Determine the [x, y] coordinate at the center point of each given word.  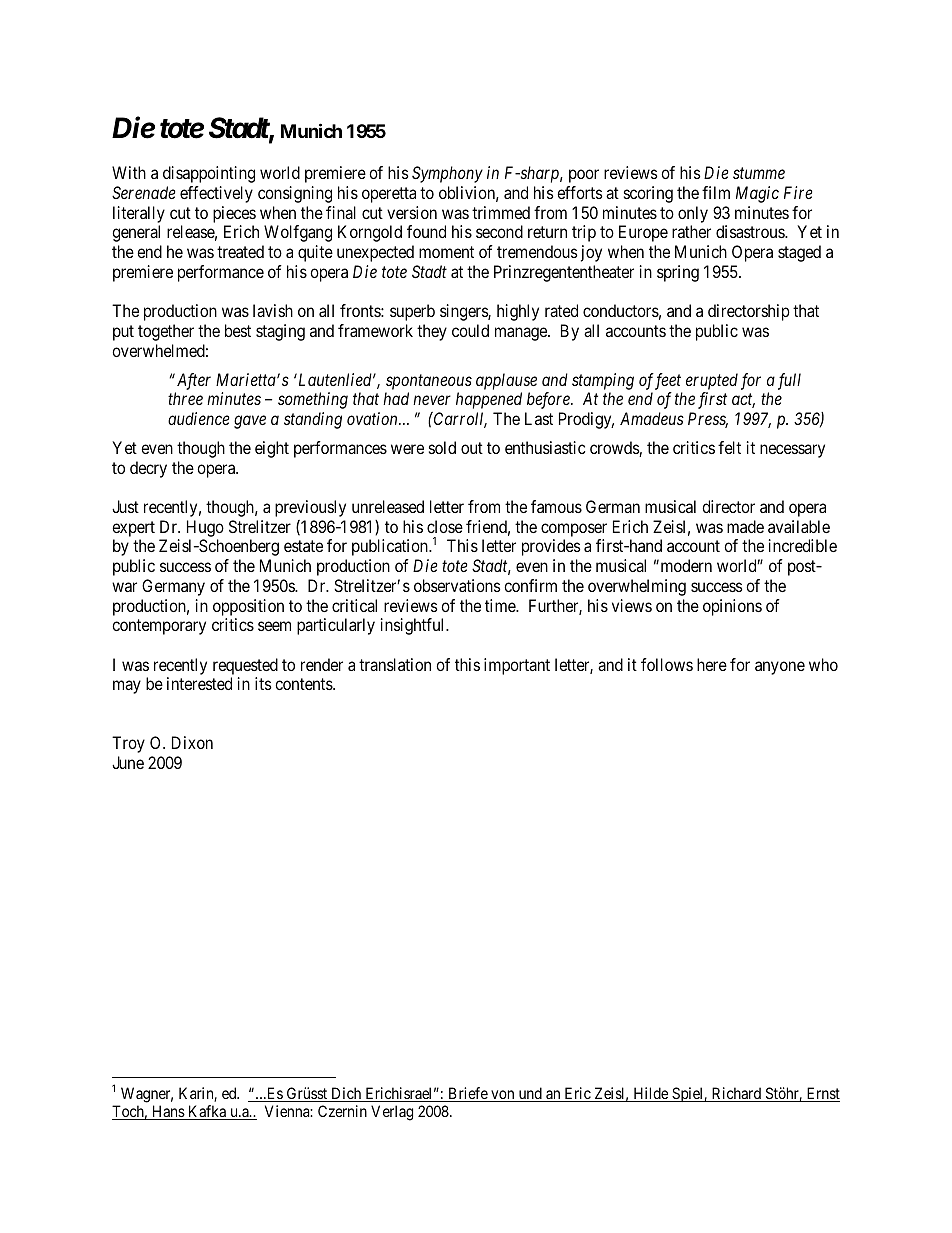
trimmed [501, 212]
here [712, 664]
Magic [757, 194]
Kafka [207, 1112]
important [517, 666]
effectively [216, 194]
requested [245, 666]
